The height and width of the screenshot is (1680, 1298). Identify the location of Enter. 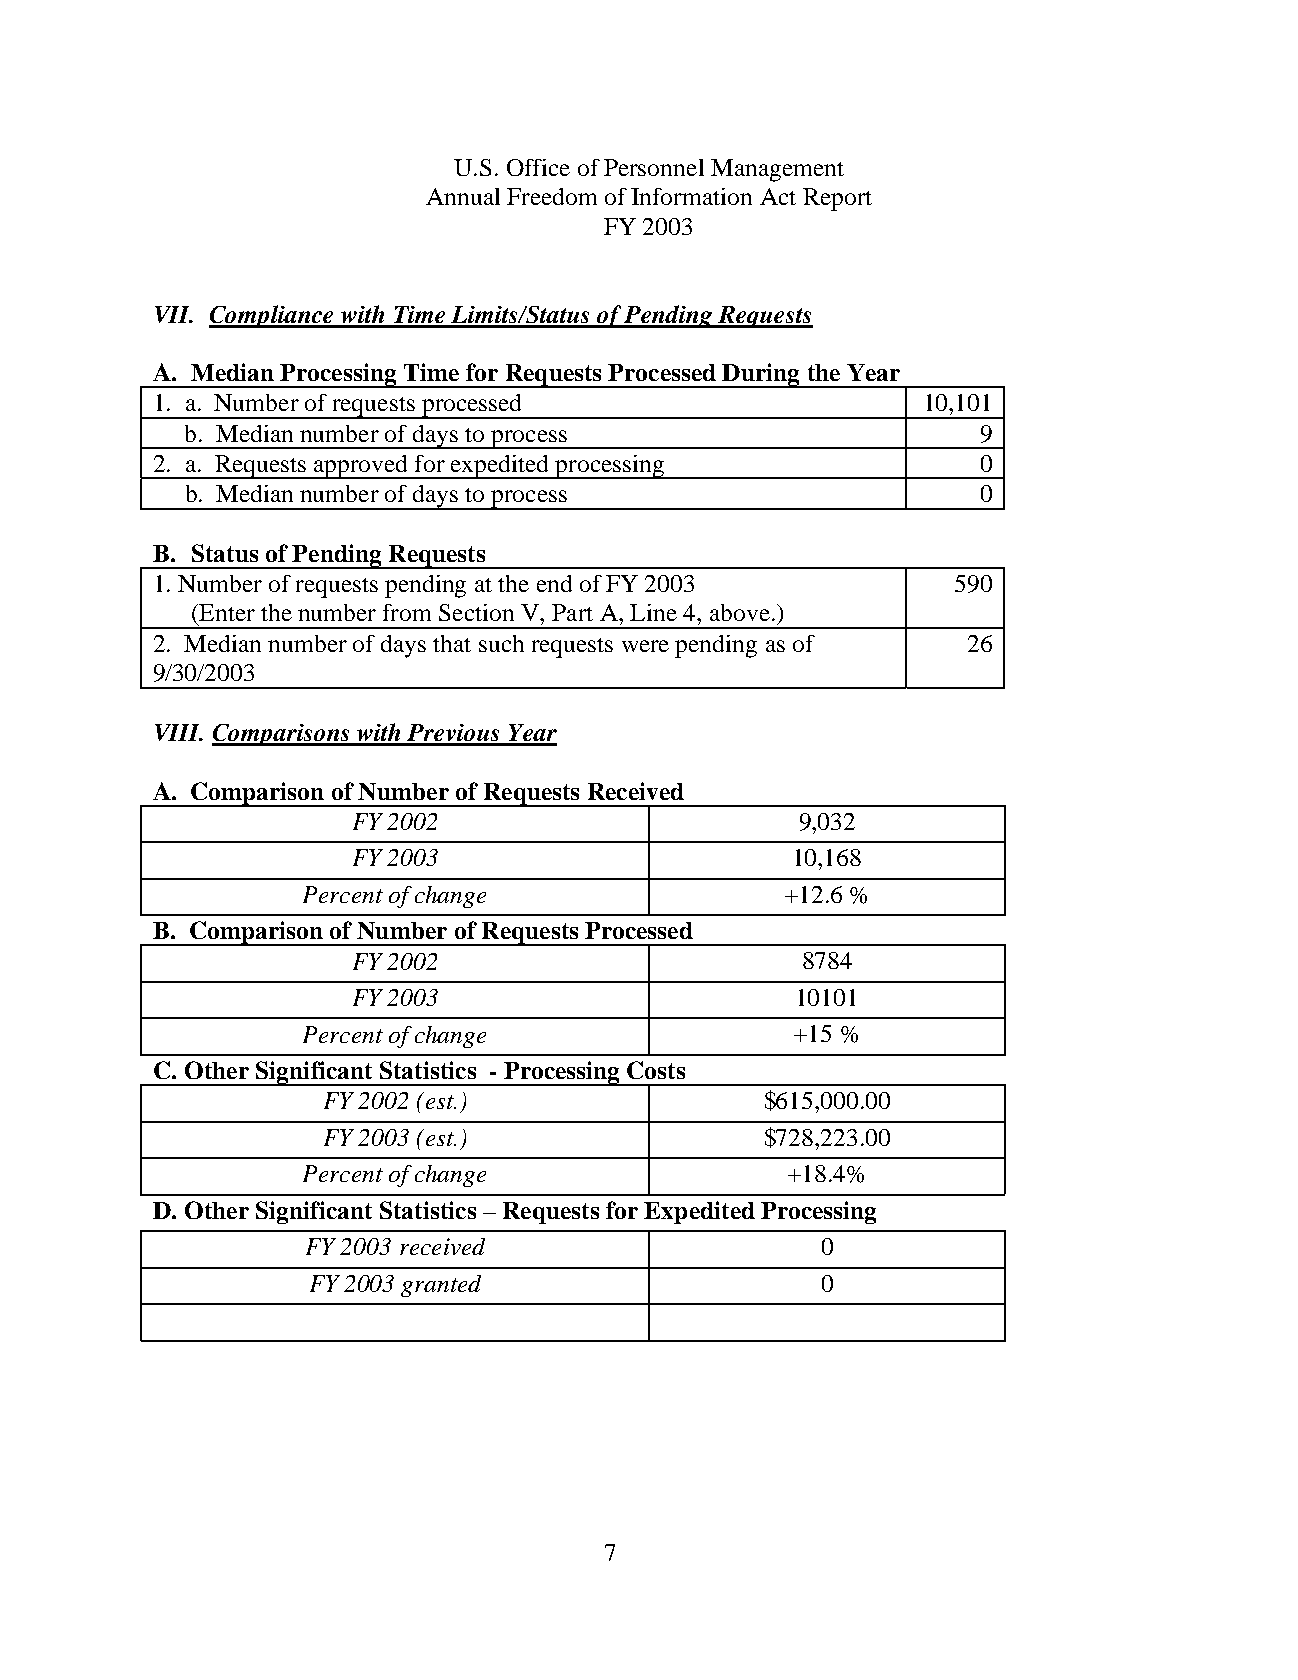
(226, 612).
